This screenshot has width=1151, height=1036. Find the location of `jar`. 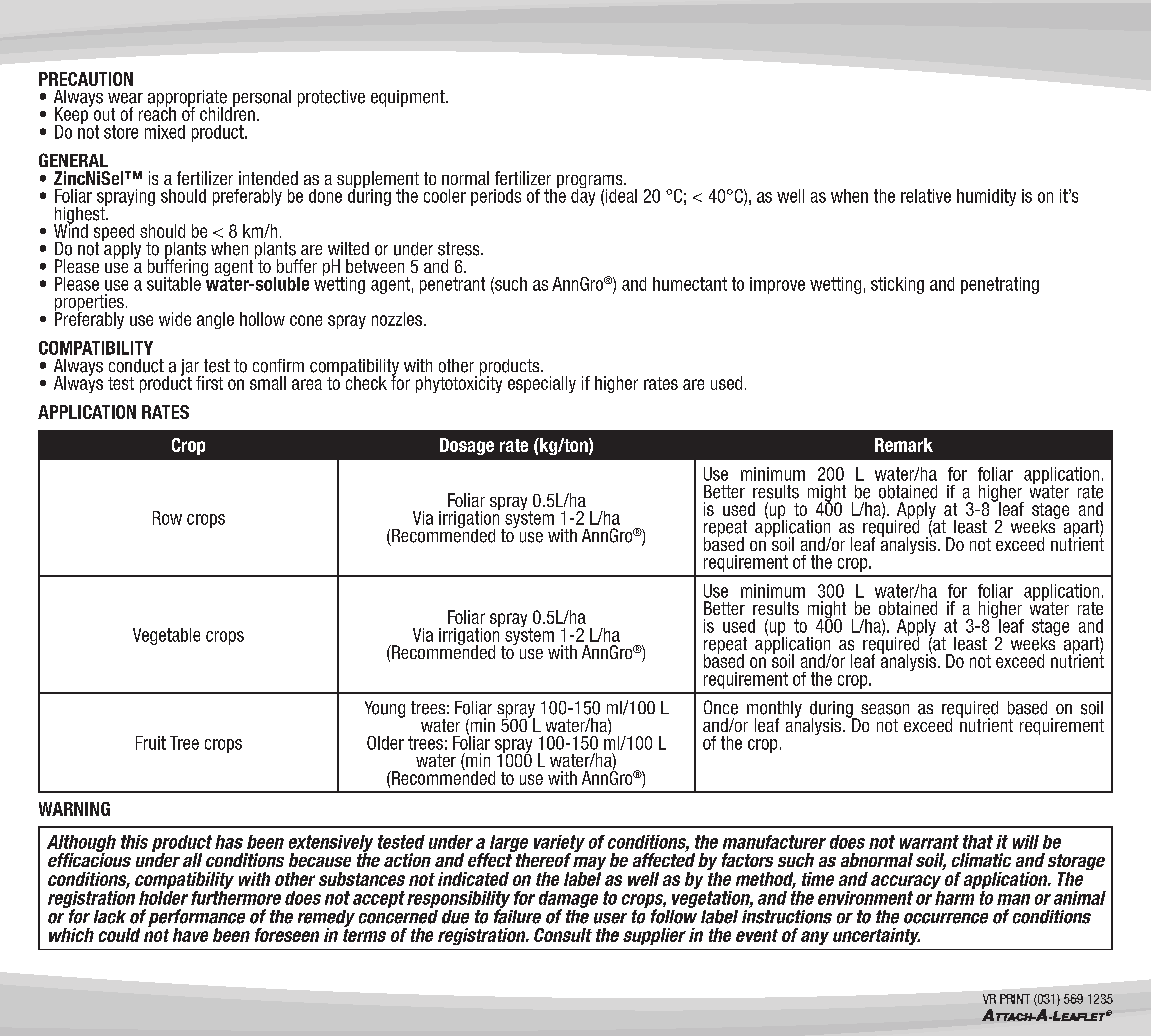

jar is located at coordinates (191, 368).
